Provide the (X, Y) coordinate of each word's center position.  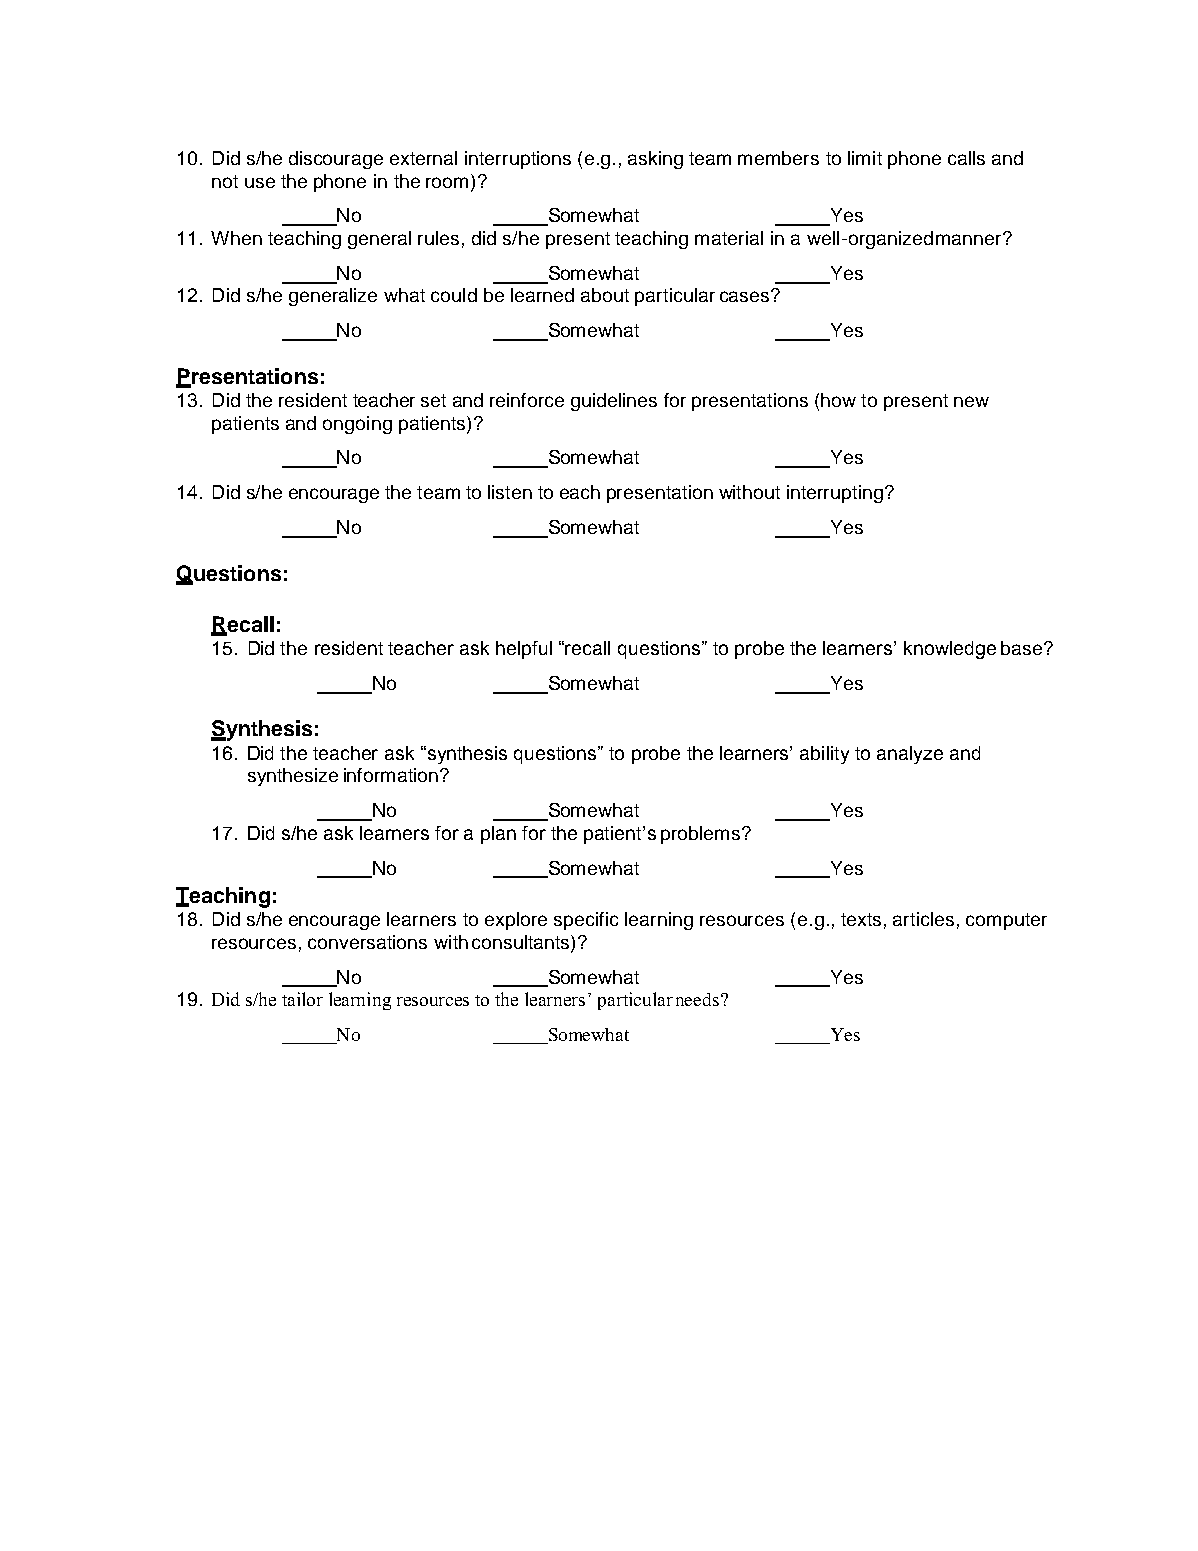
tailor (302, 999)
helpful (524, 650)
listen (510, 492)
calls (966, 158)
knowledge (950, 650)
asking (655, 160)
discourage (336, 160)
